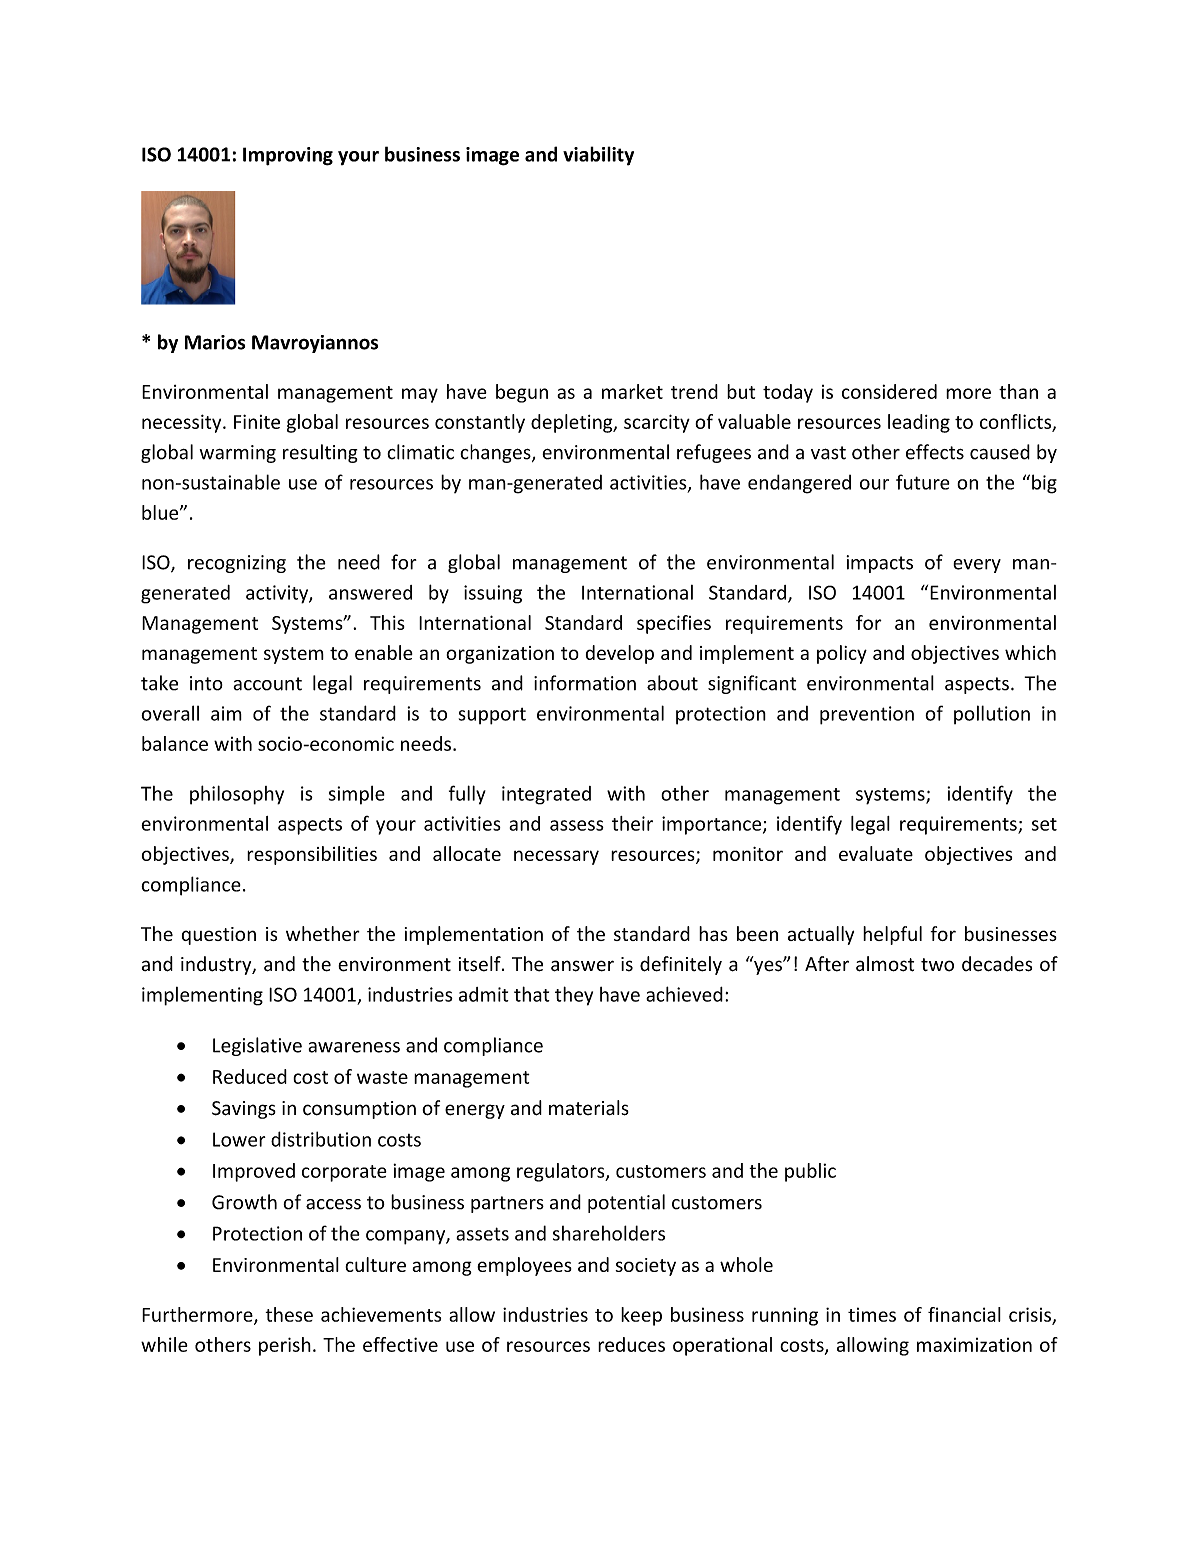  Describe the element at coordinates (288, 156) in the image. I see `Improving` at that location.
